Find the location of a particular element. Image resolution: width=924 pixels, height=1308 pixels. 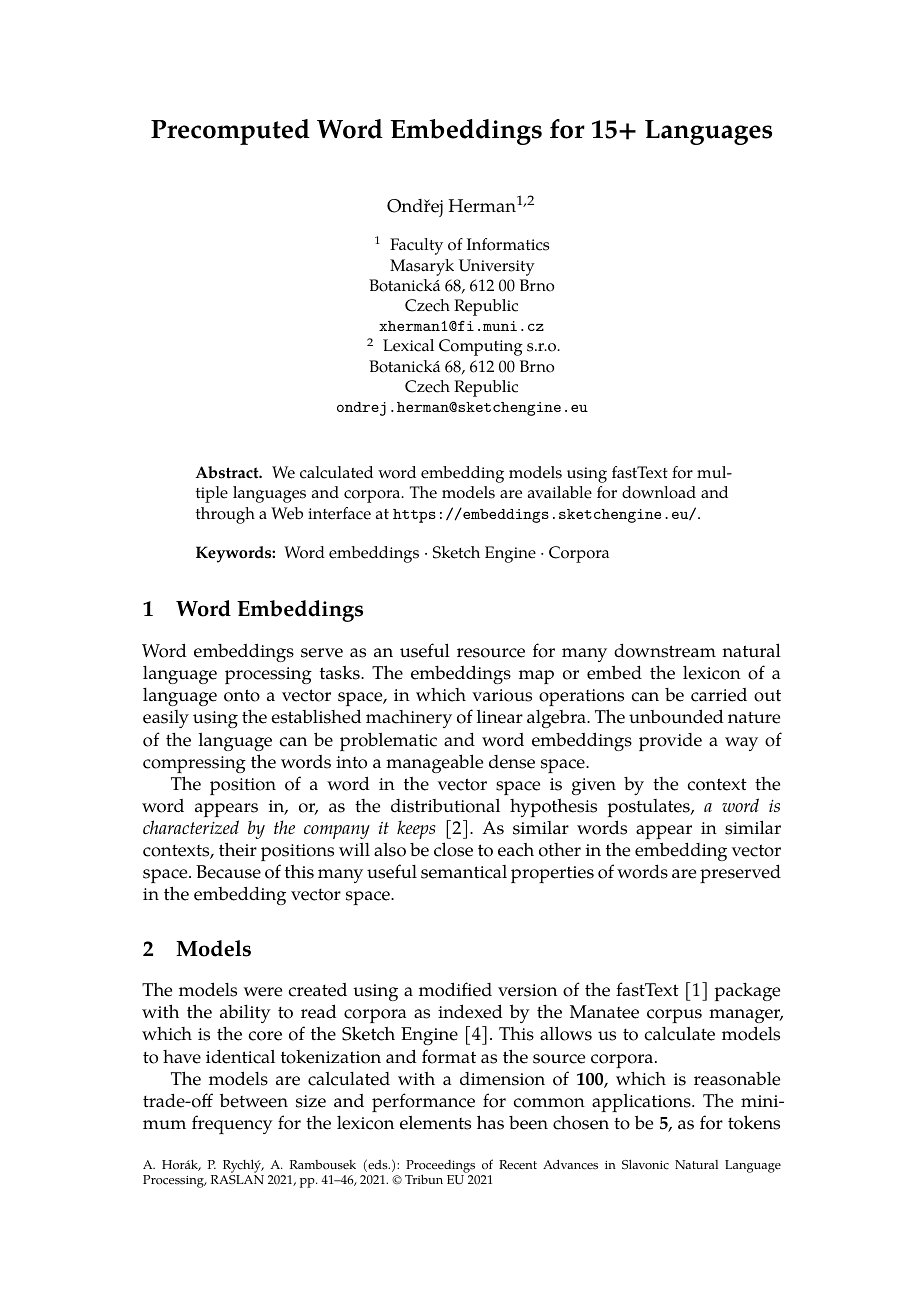

download is located at coordinates (659, 492).
